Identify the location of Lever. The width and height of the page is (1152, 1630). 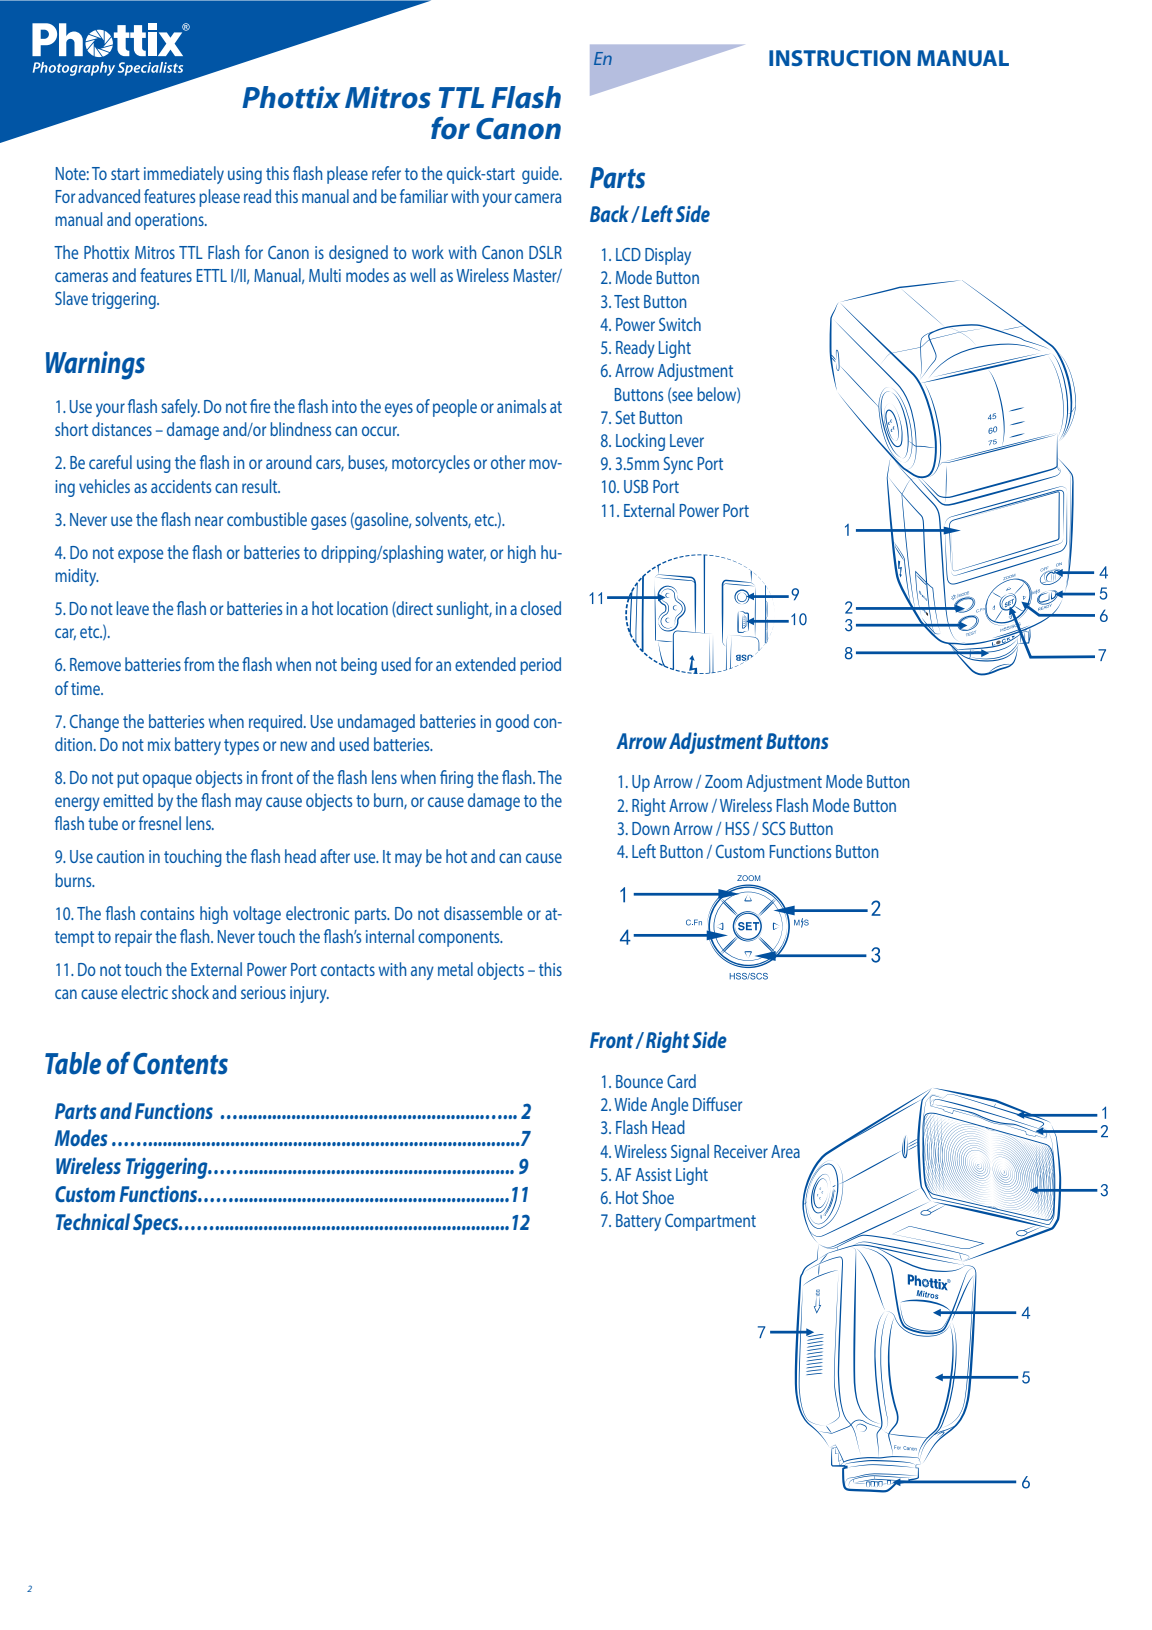
(687, 440).
